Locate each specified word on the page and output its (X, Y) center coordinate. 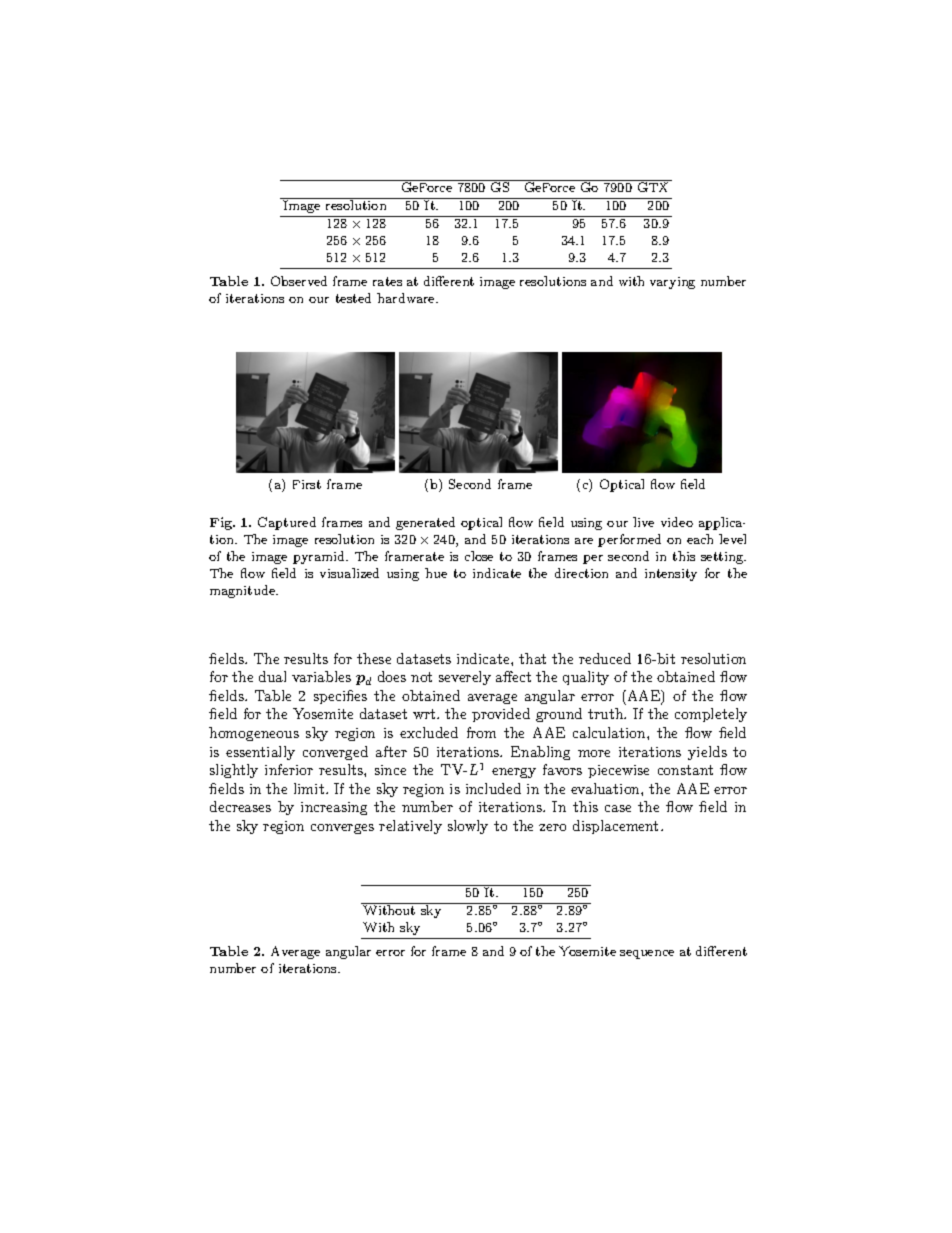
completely (711, 715)
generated (425, 523)
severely (465, 678)
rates (387, 281)
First (307, 484)
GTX (653, 187)
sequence (647, 954)
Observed (299, 281)
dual (272, 676)
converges (342, 829)
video (677, 522)
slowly (468, 827)
